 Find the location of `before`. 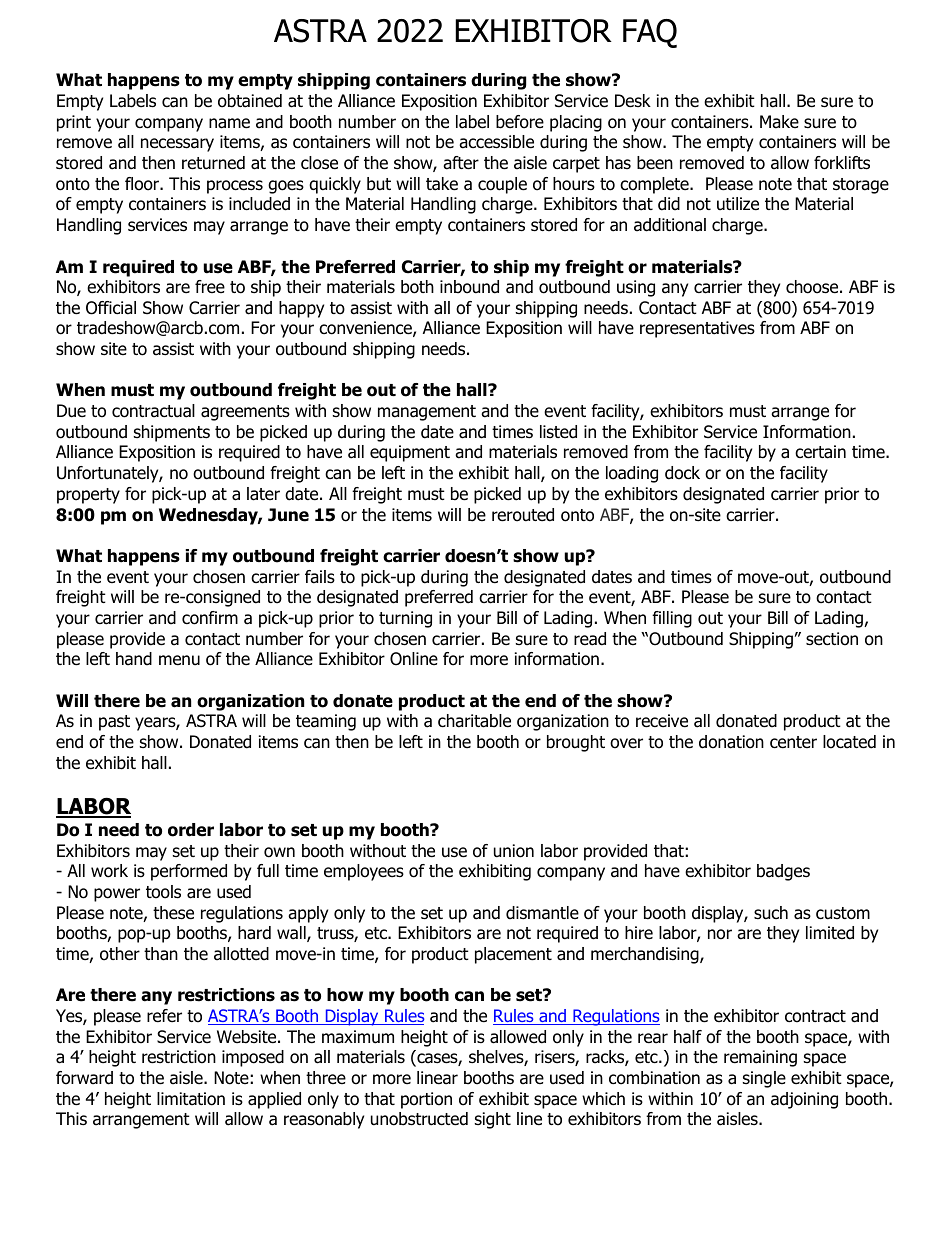

before is located at coordinates (520, 122).
